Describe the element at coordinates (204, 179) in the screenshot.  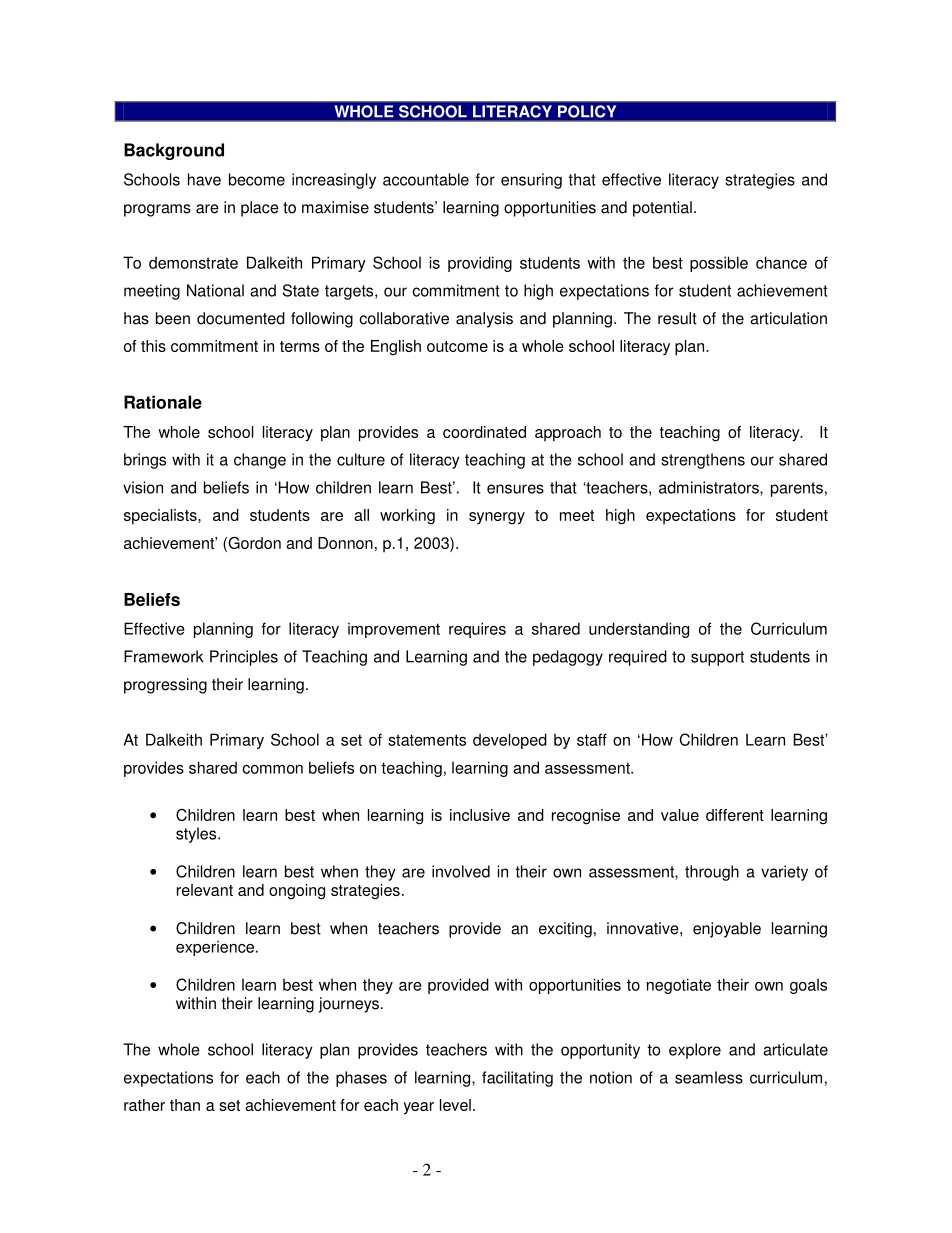
I see `have` at that location.
